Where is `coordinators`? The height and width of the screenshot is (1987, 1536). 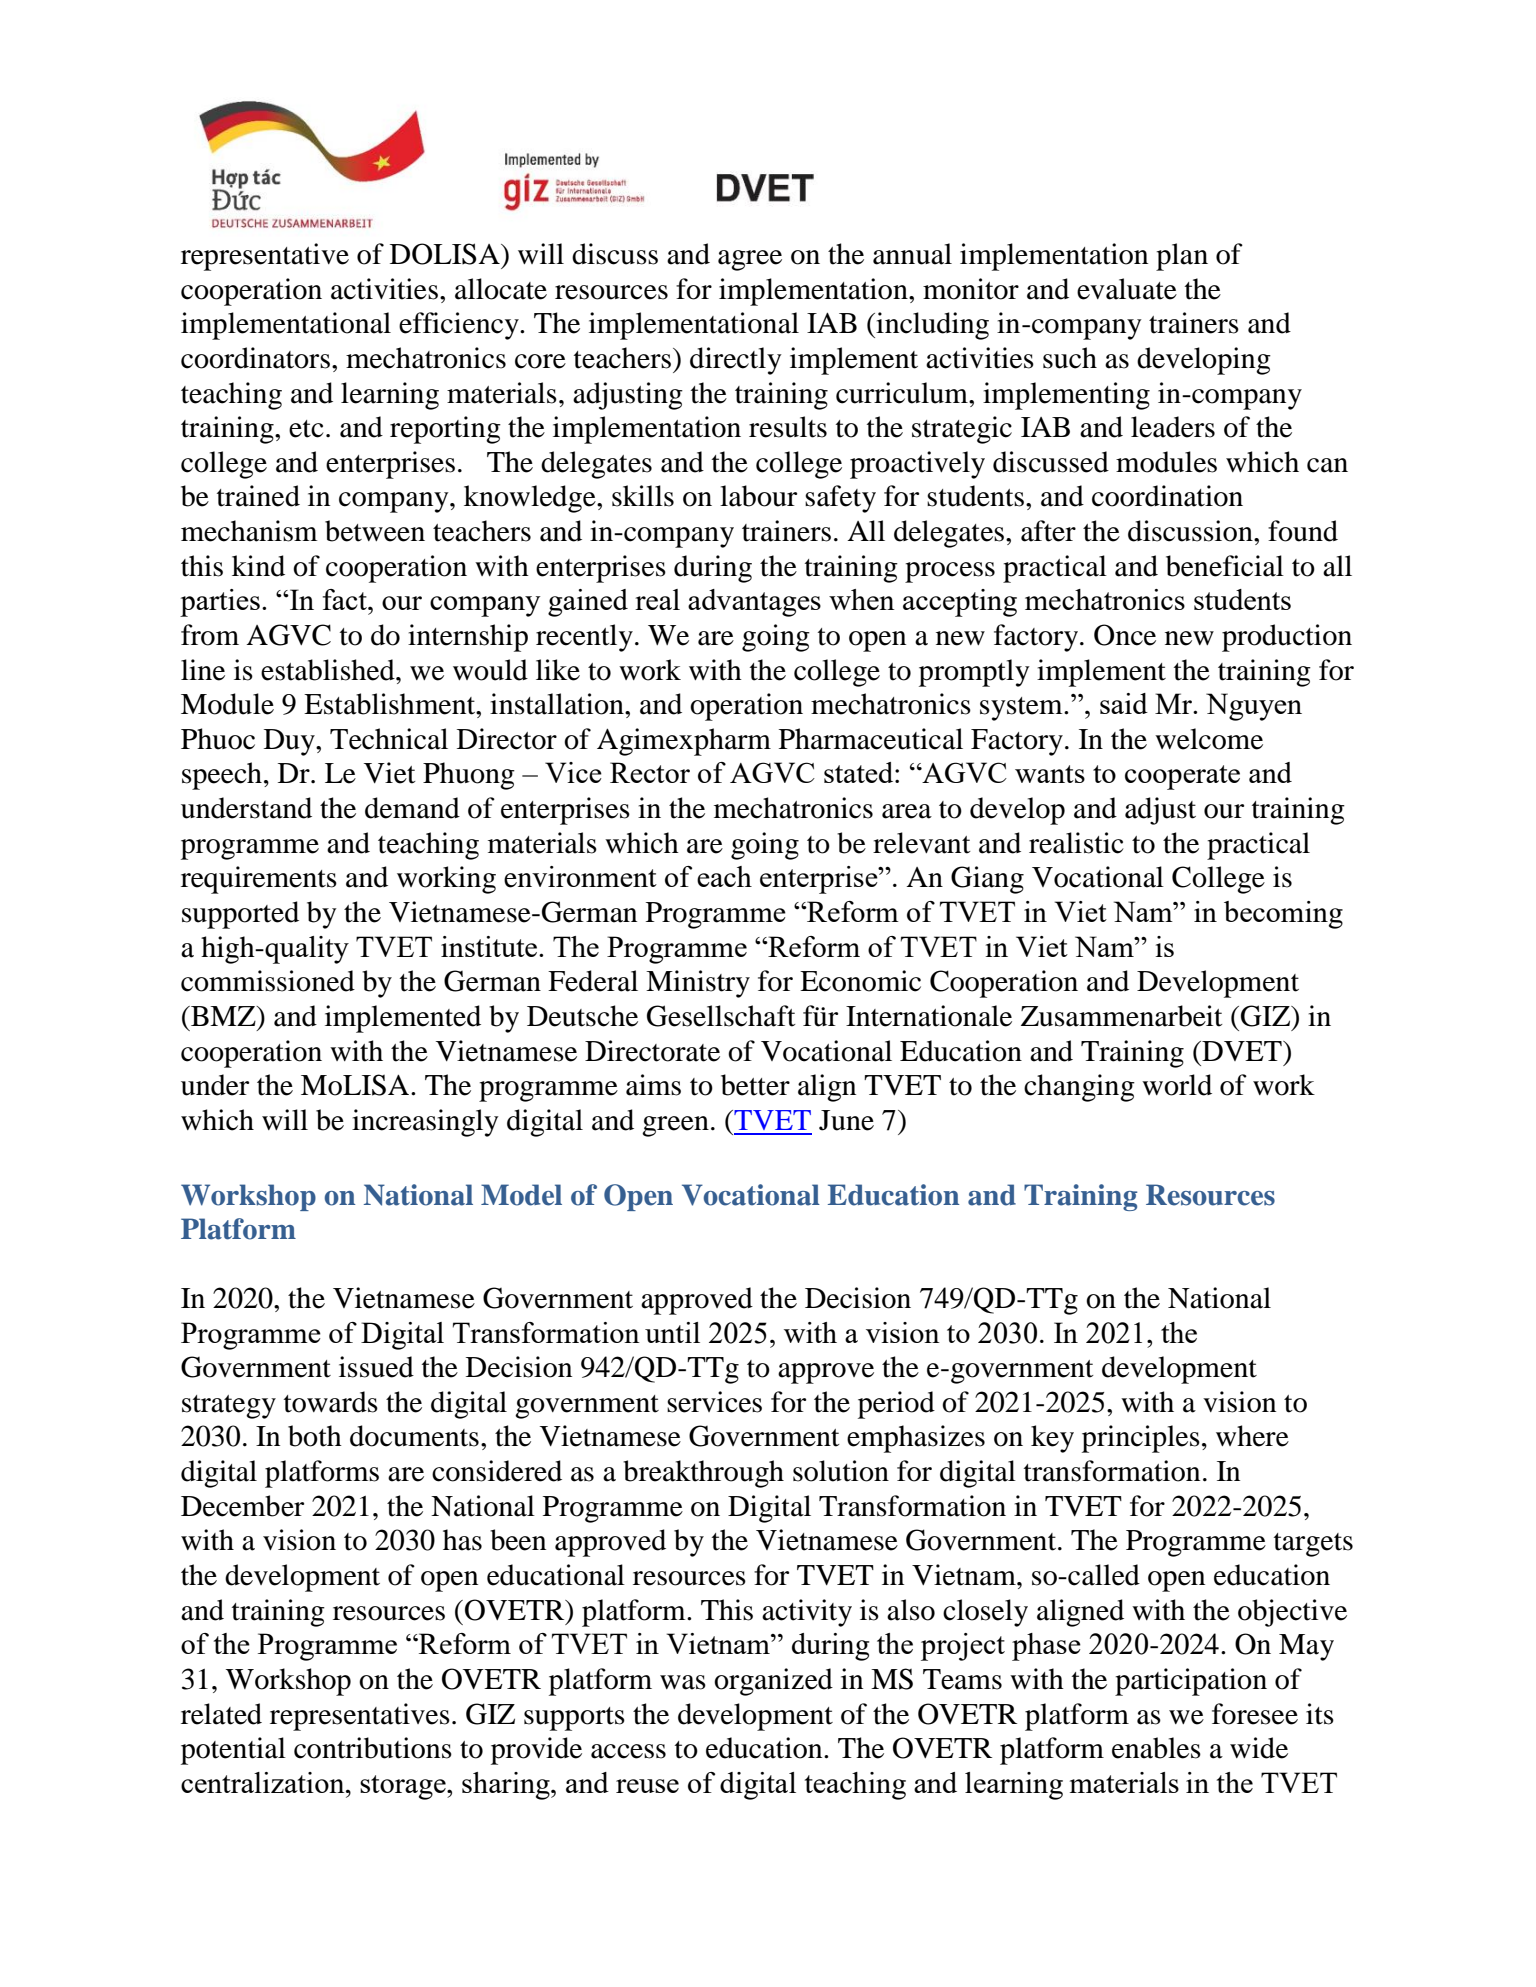
coordinators is located at coordinates (255, 358).
